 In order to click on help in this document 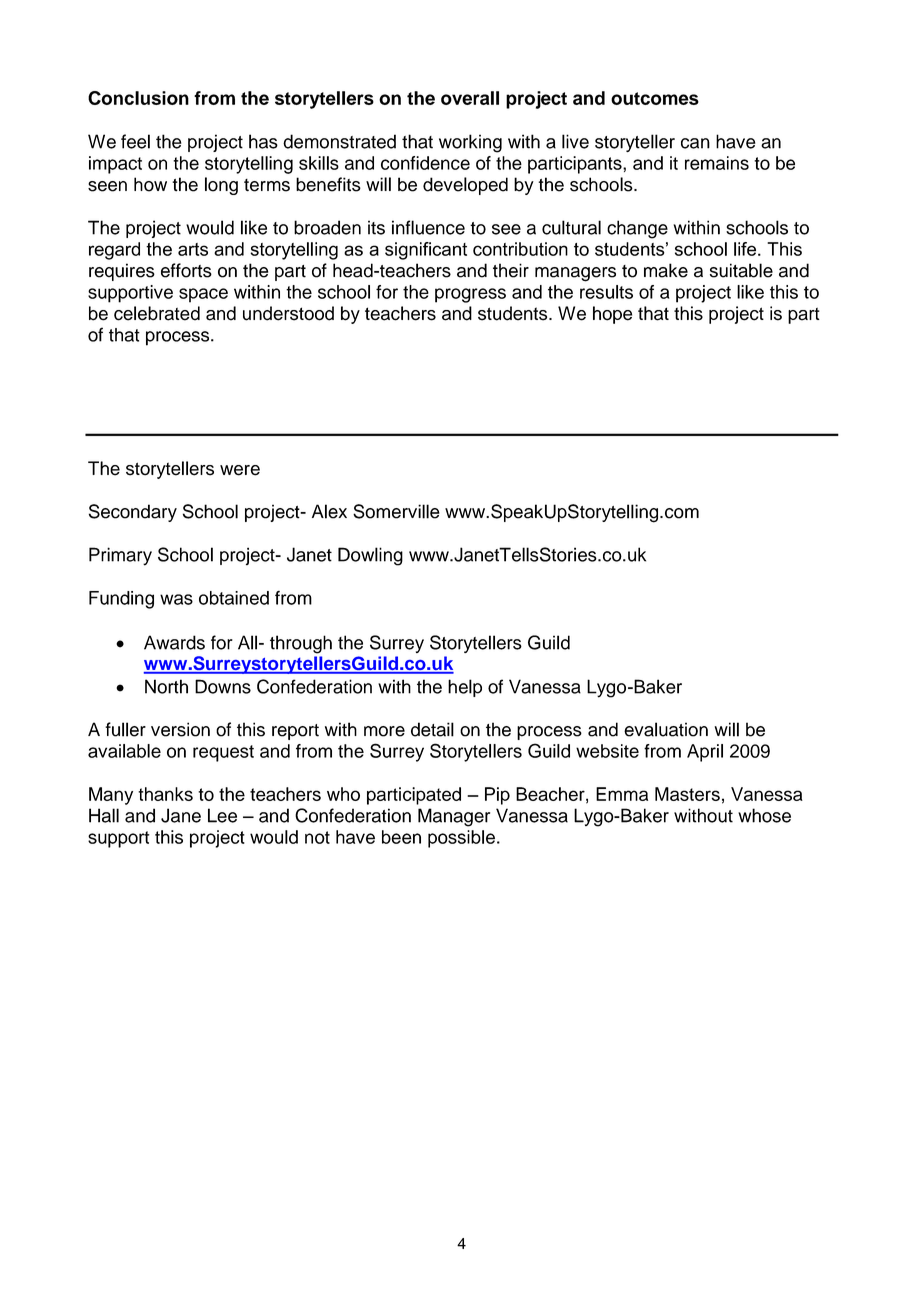, I will do `click(465, 688)`.
